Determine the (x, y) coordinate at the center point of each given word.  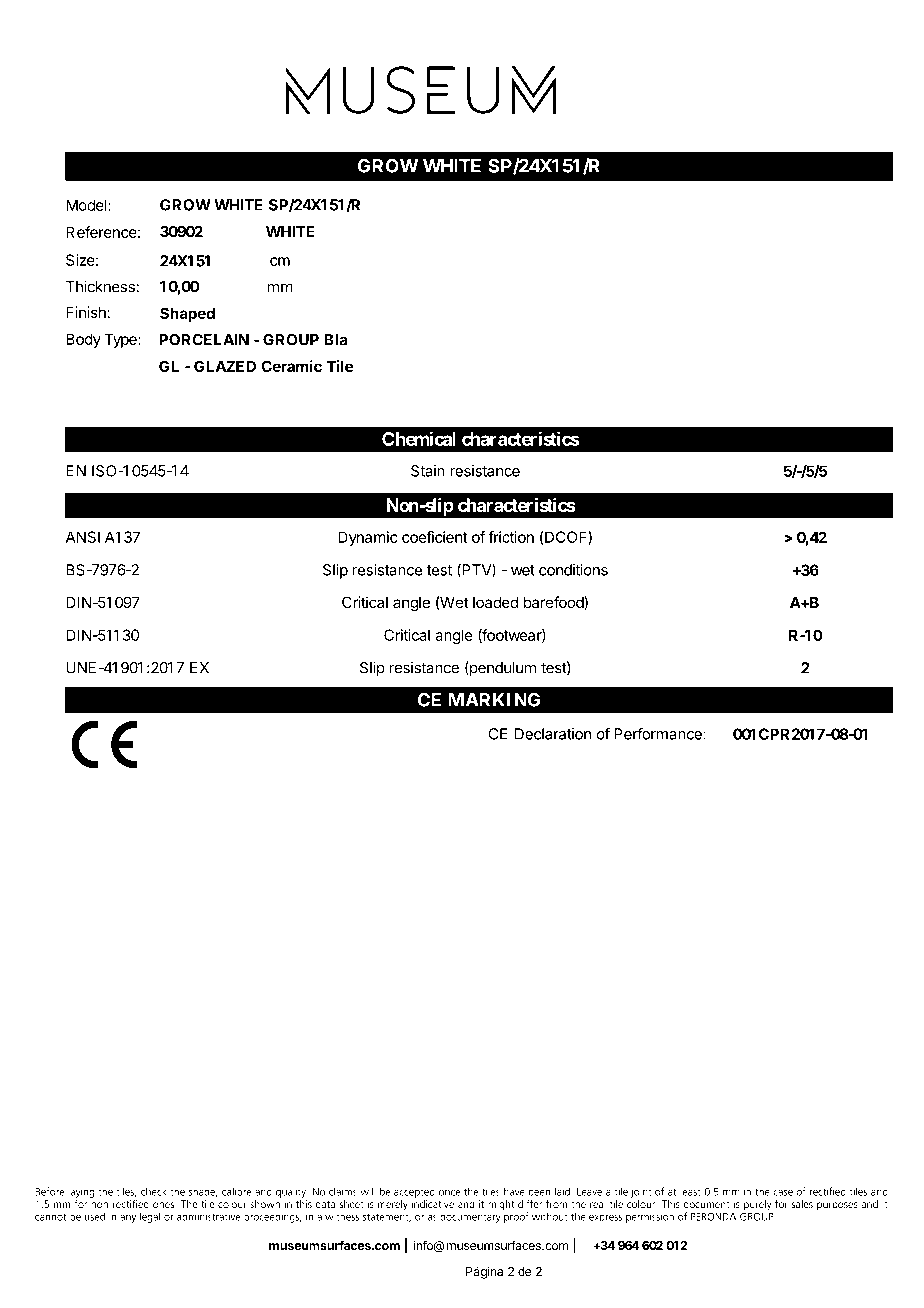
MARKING (494, 699)
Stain (428, 471)
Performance (659, 733)
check (154, 1191)
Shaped (187, 314)
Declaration (553, 734)
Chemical (419, 438)
